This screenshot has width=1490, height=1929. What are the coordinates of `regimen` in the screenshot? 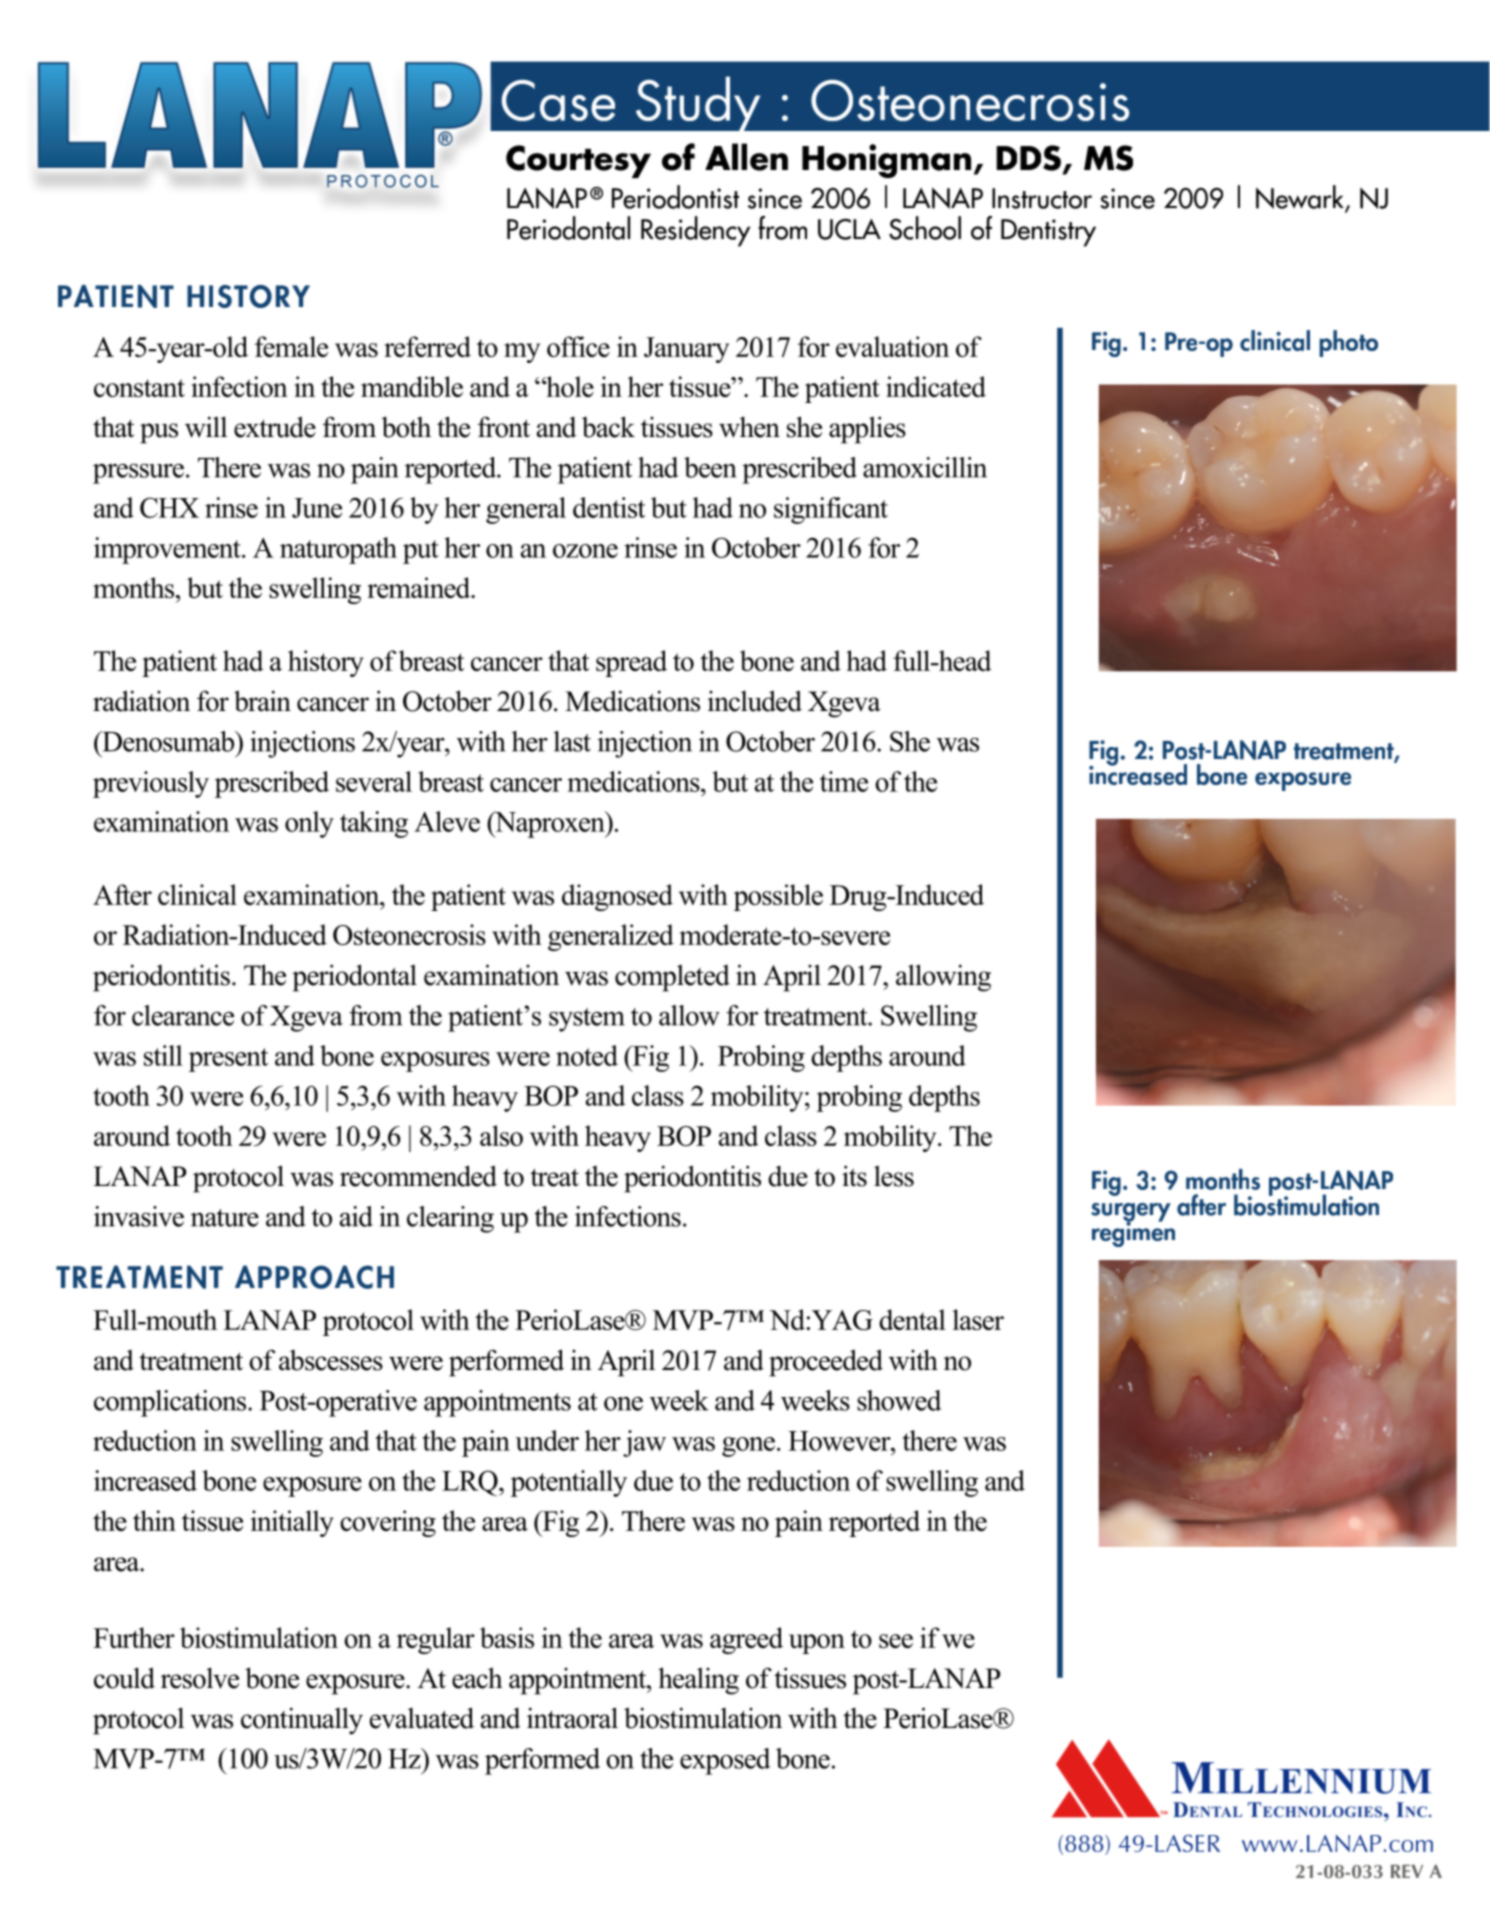 It's located at (1133, 1233).
